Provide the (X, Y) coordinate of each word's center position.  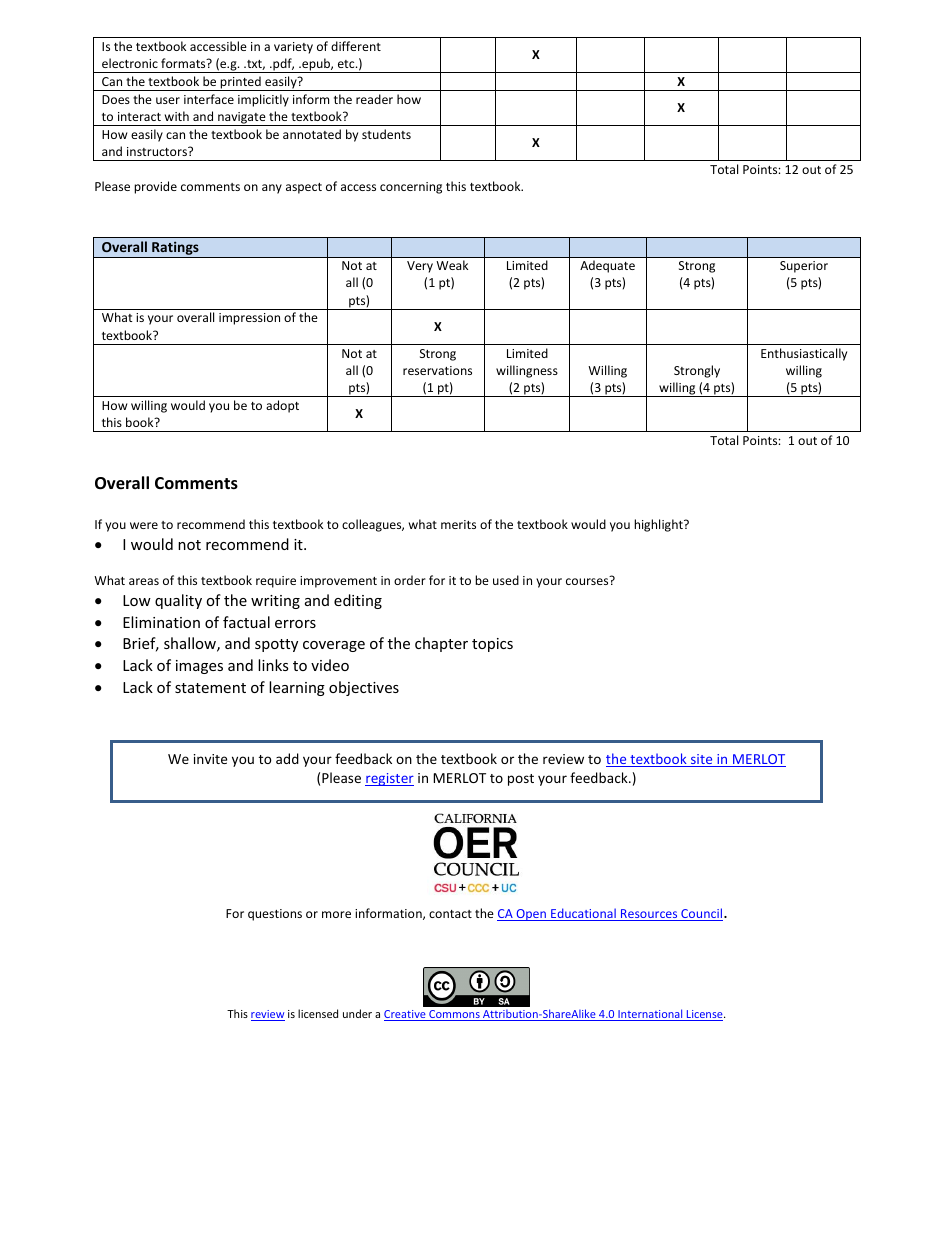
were (144, 525)
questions (275, 915)
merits (458, 524)
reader (374, 99)
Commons (454, 1015)
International (650, 1015)
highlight (659, 525)
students (386, 134)
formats (184, 63)
